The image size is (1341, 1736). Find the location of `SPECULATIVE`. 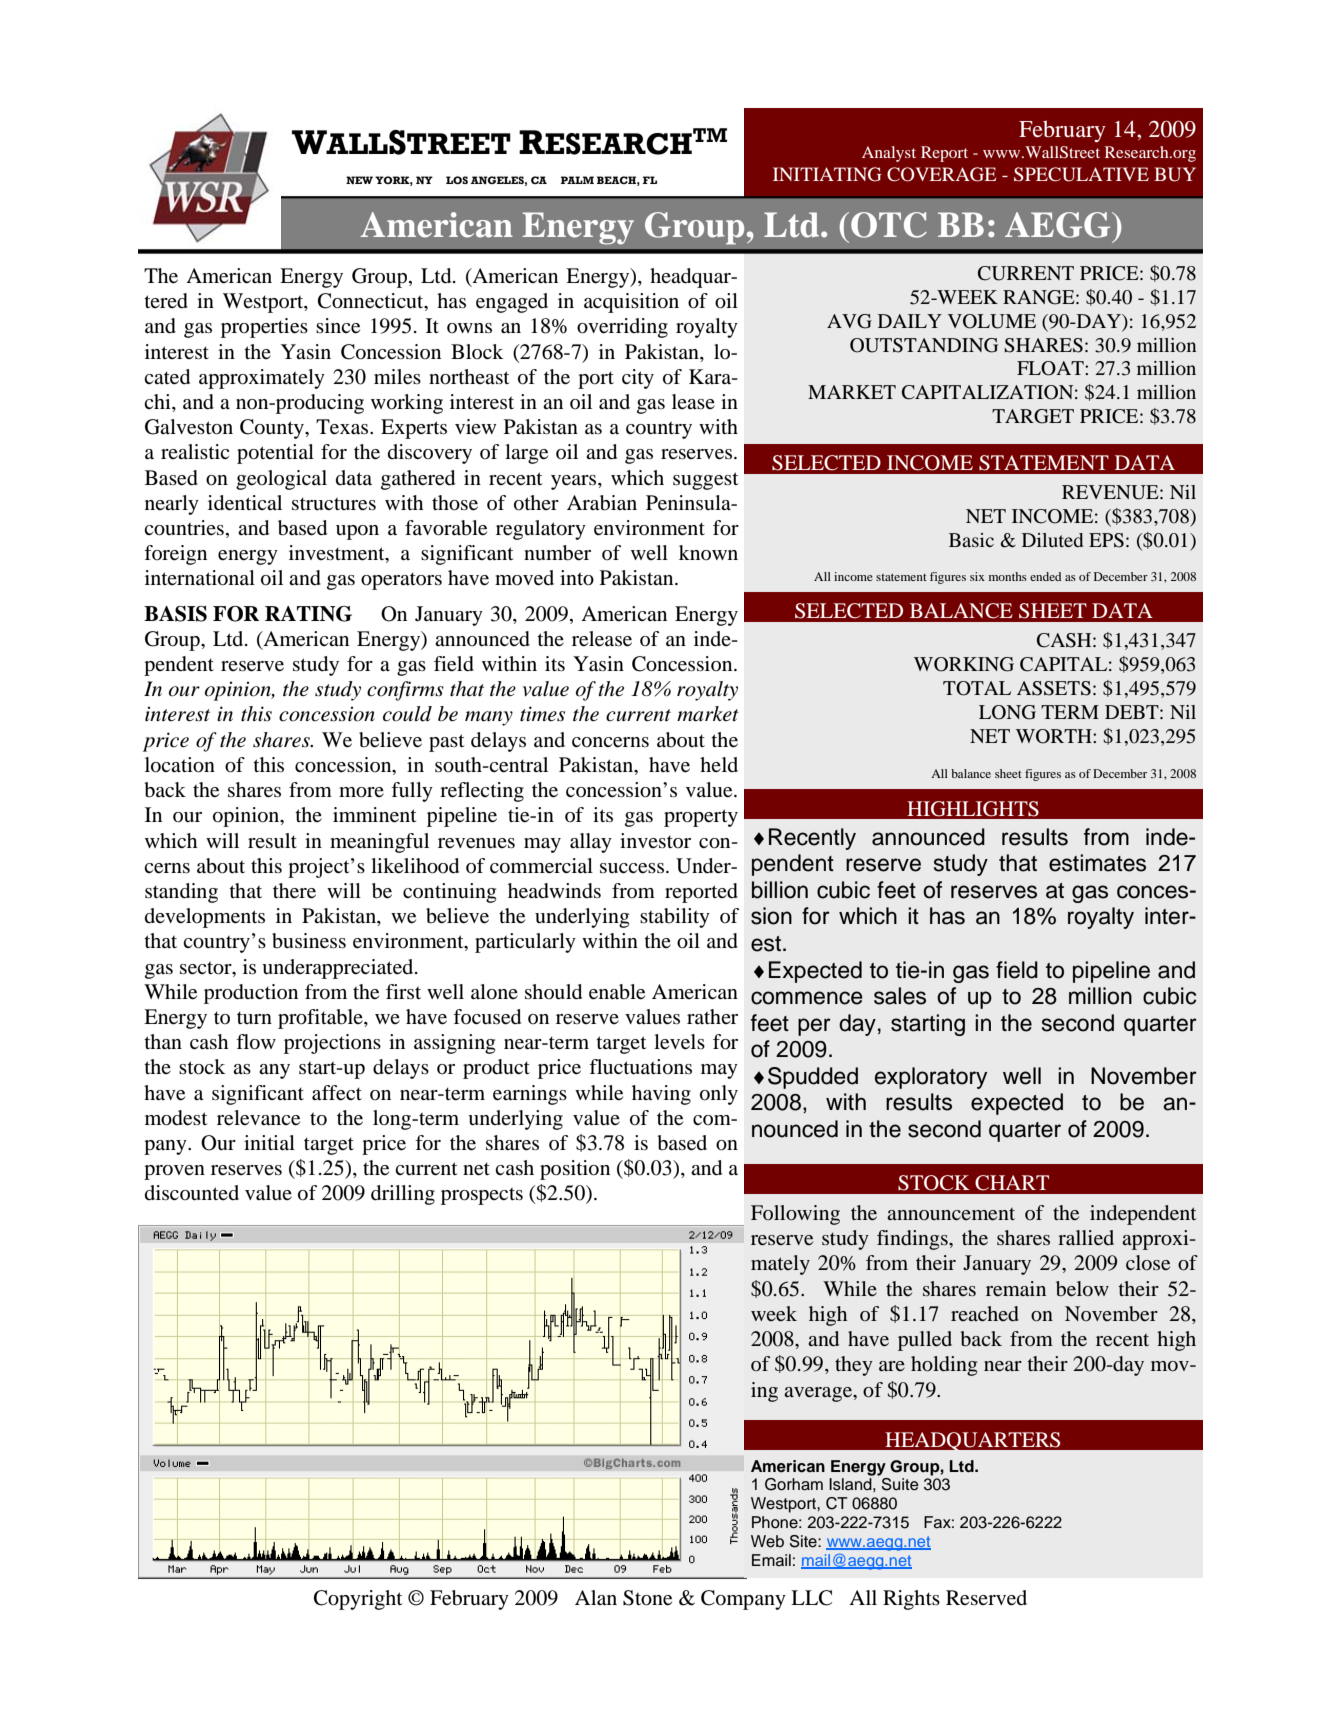

SPECULATIVE is located at coordinates (1081, 174).
